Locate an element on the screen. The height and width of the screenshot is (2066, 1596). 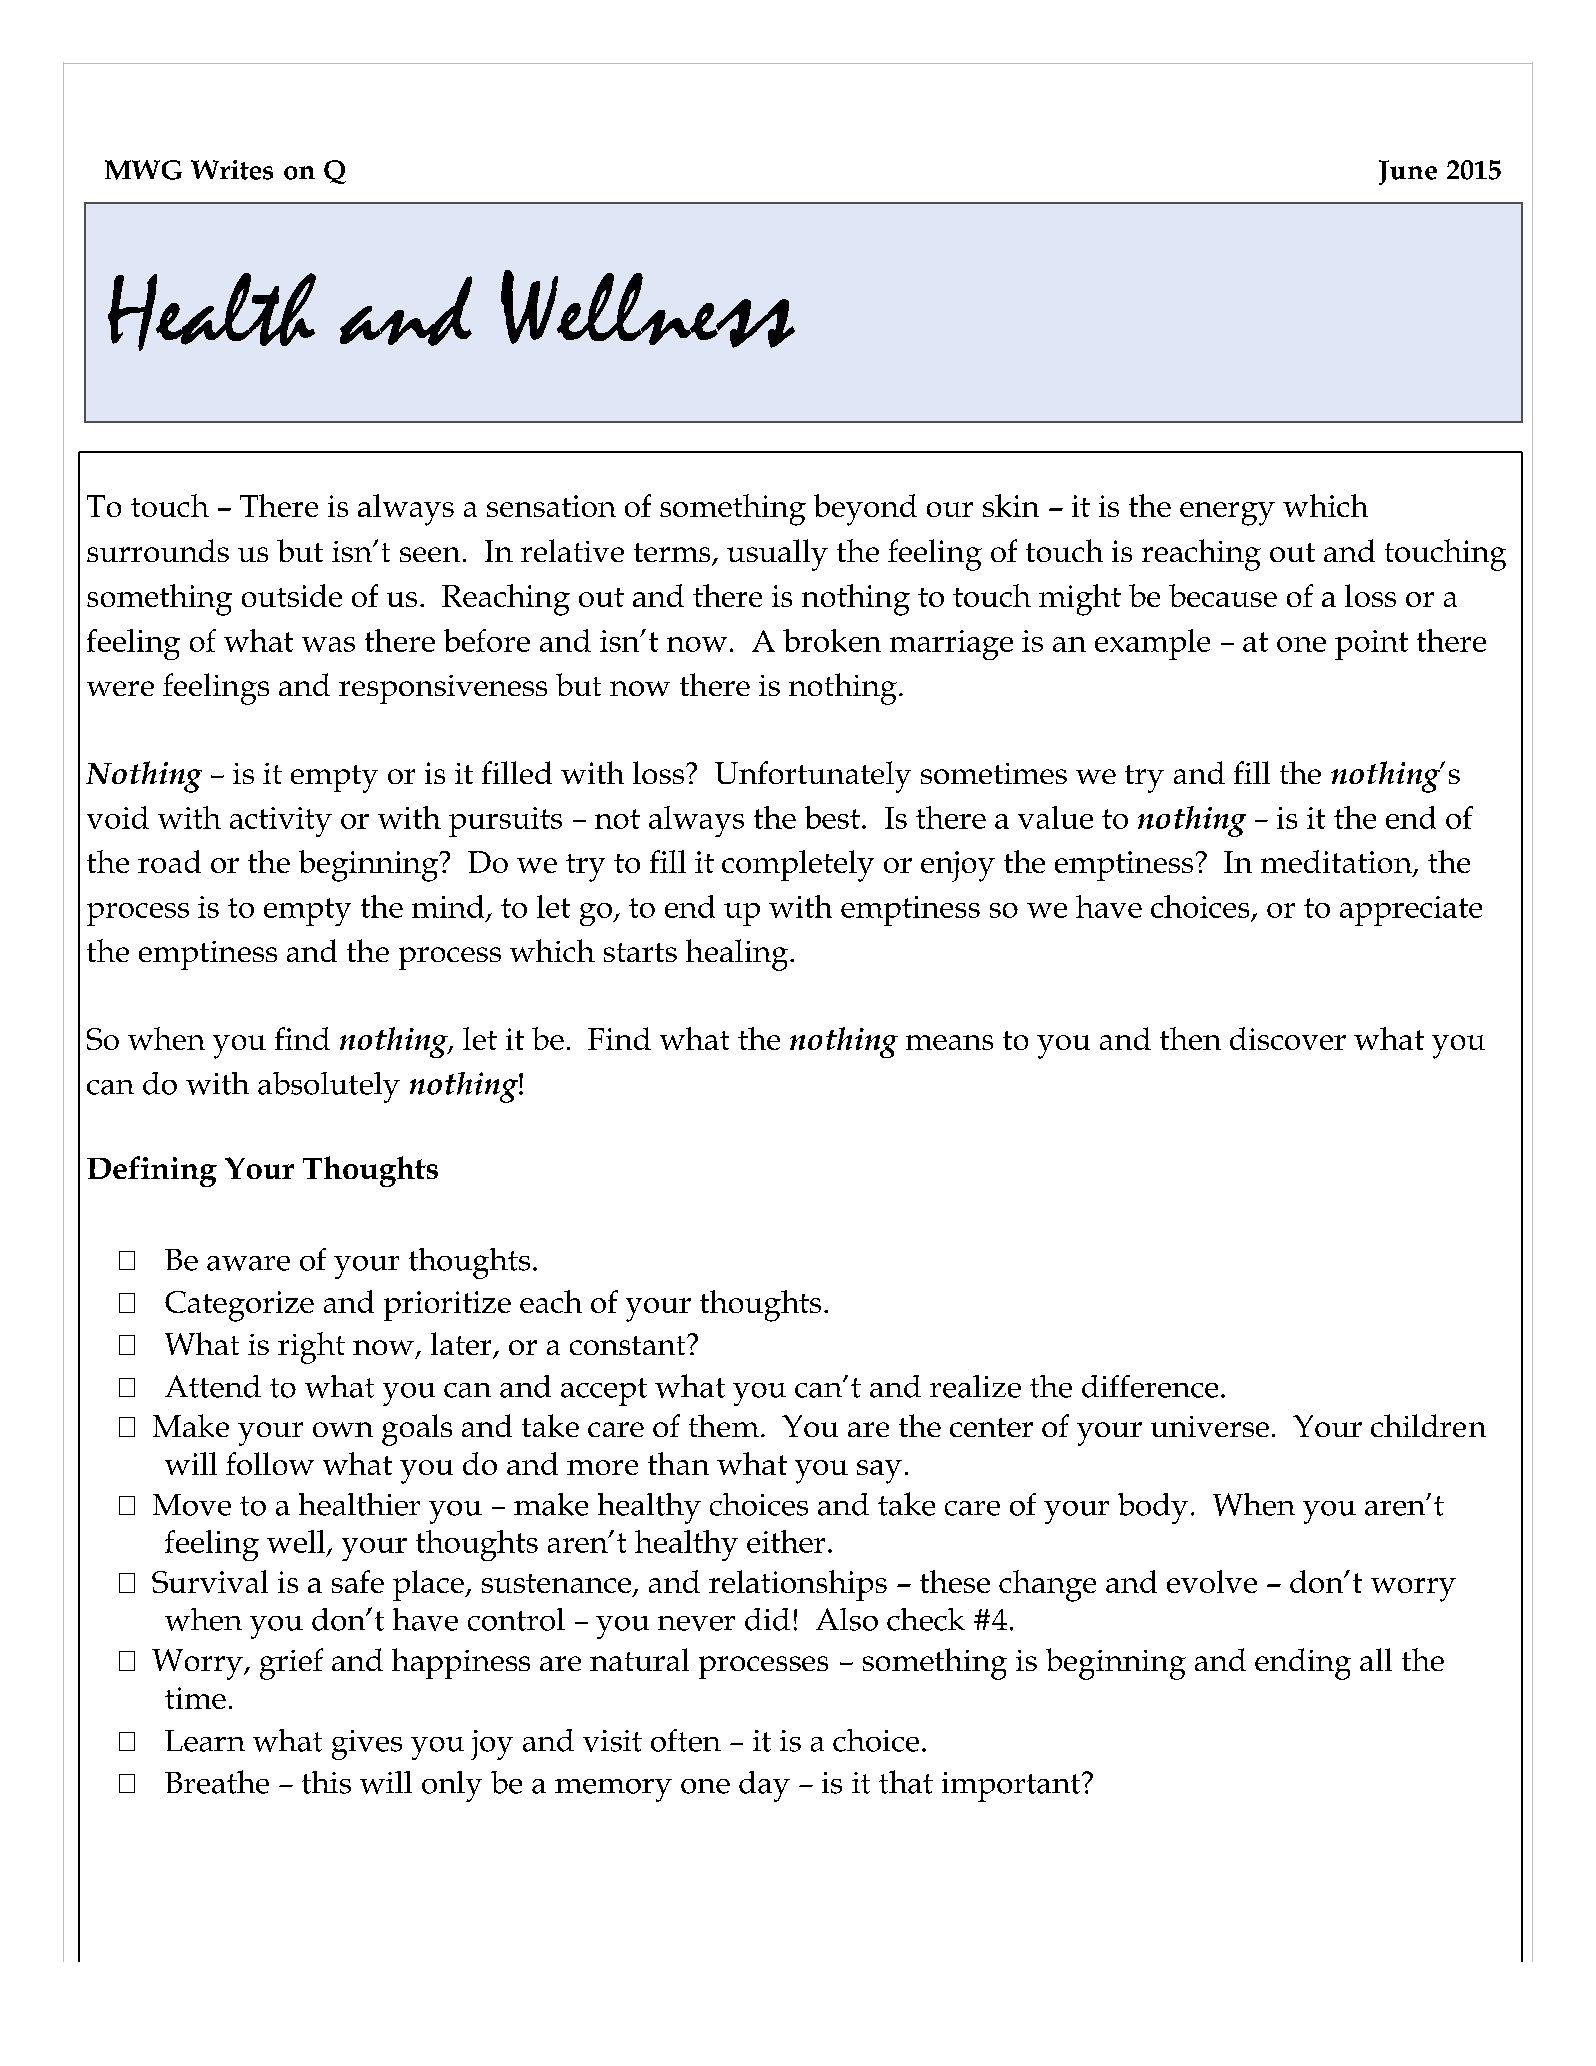
usually is located at coordinates (777, 555).
